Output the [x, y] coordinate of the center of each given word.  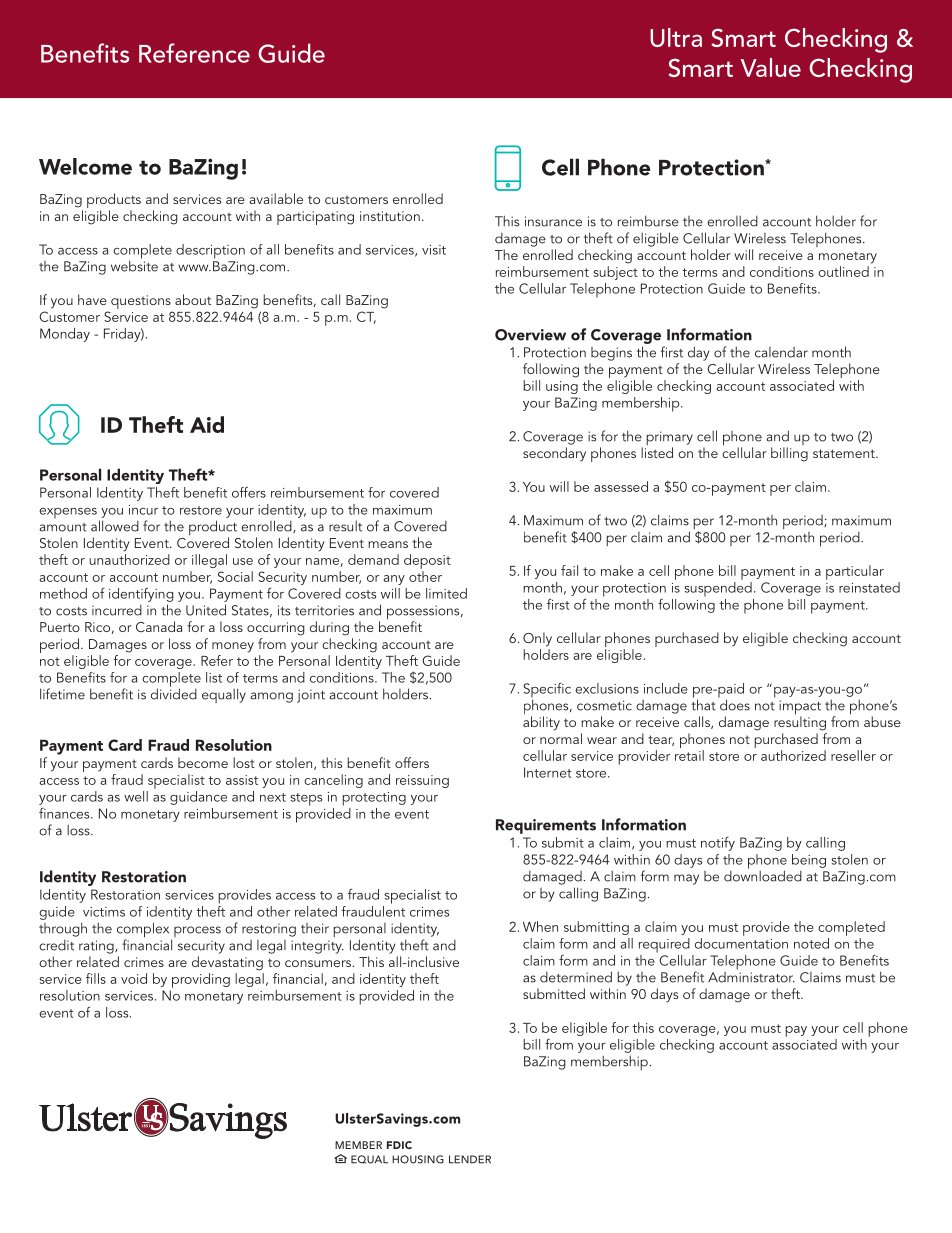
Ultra [676, 37]
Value [771, 67]
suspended [718, 589]
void [134, 978]
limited [446, 593]
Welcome [85, 166]
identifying [141, 594]
